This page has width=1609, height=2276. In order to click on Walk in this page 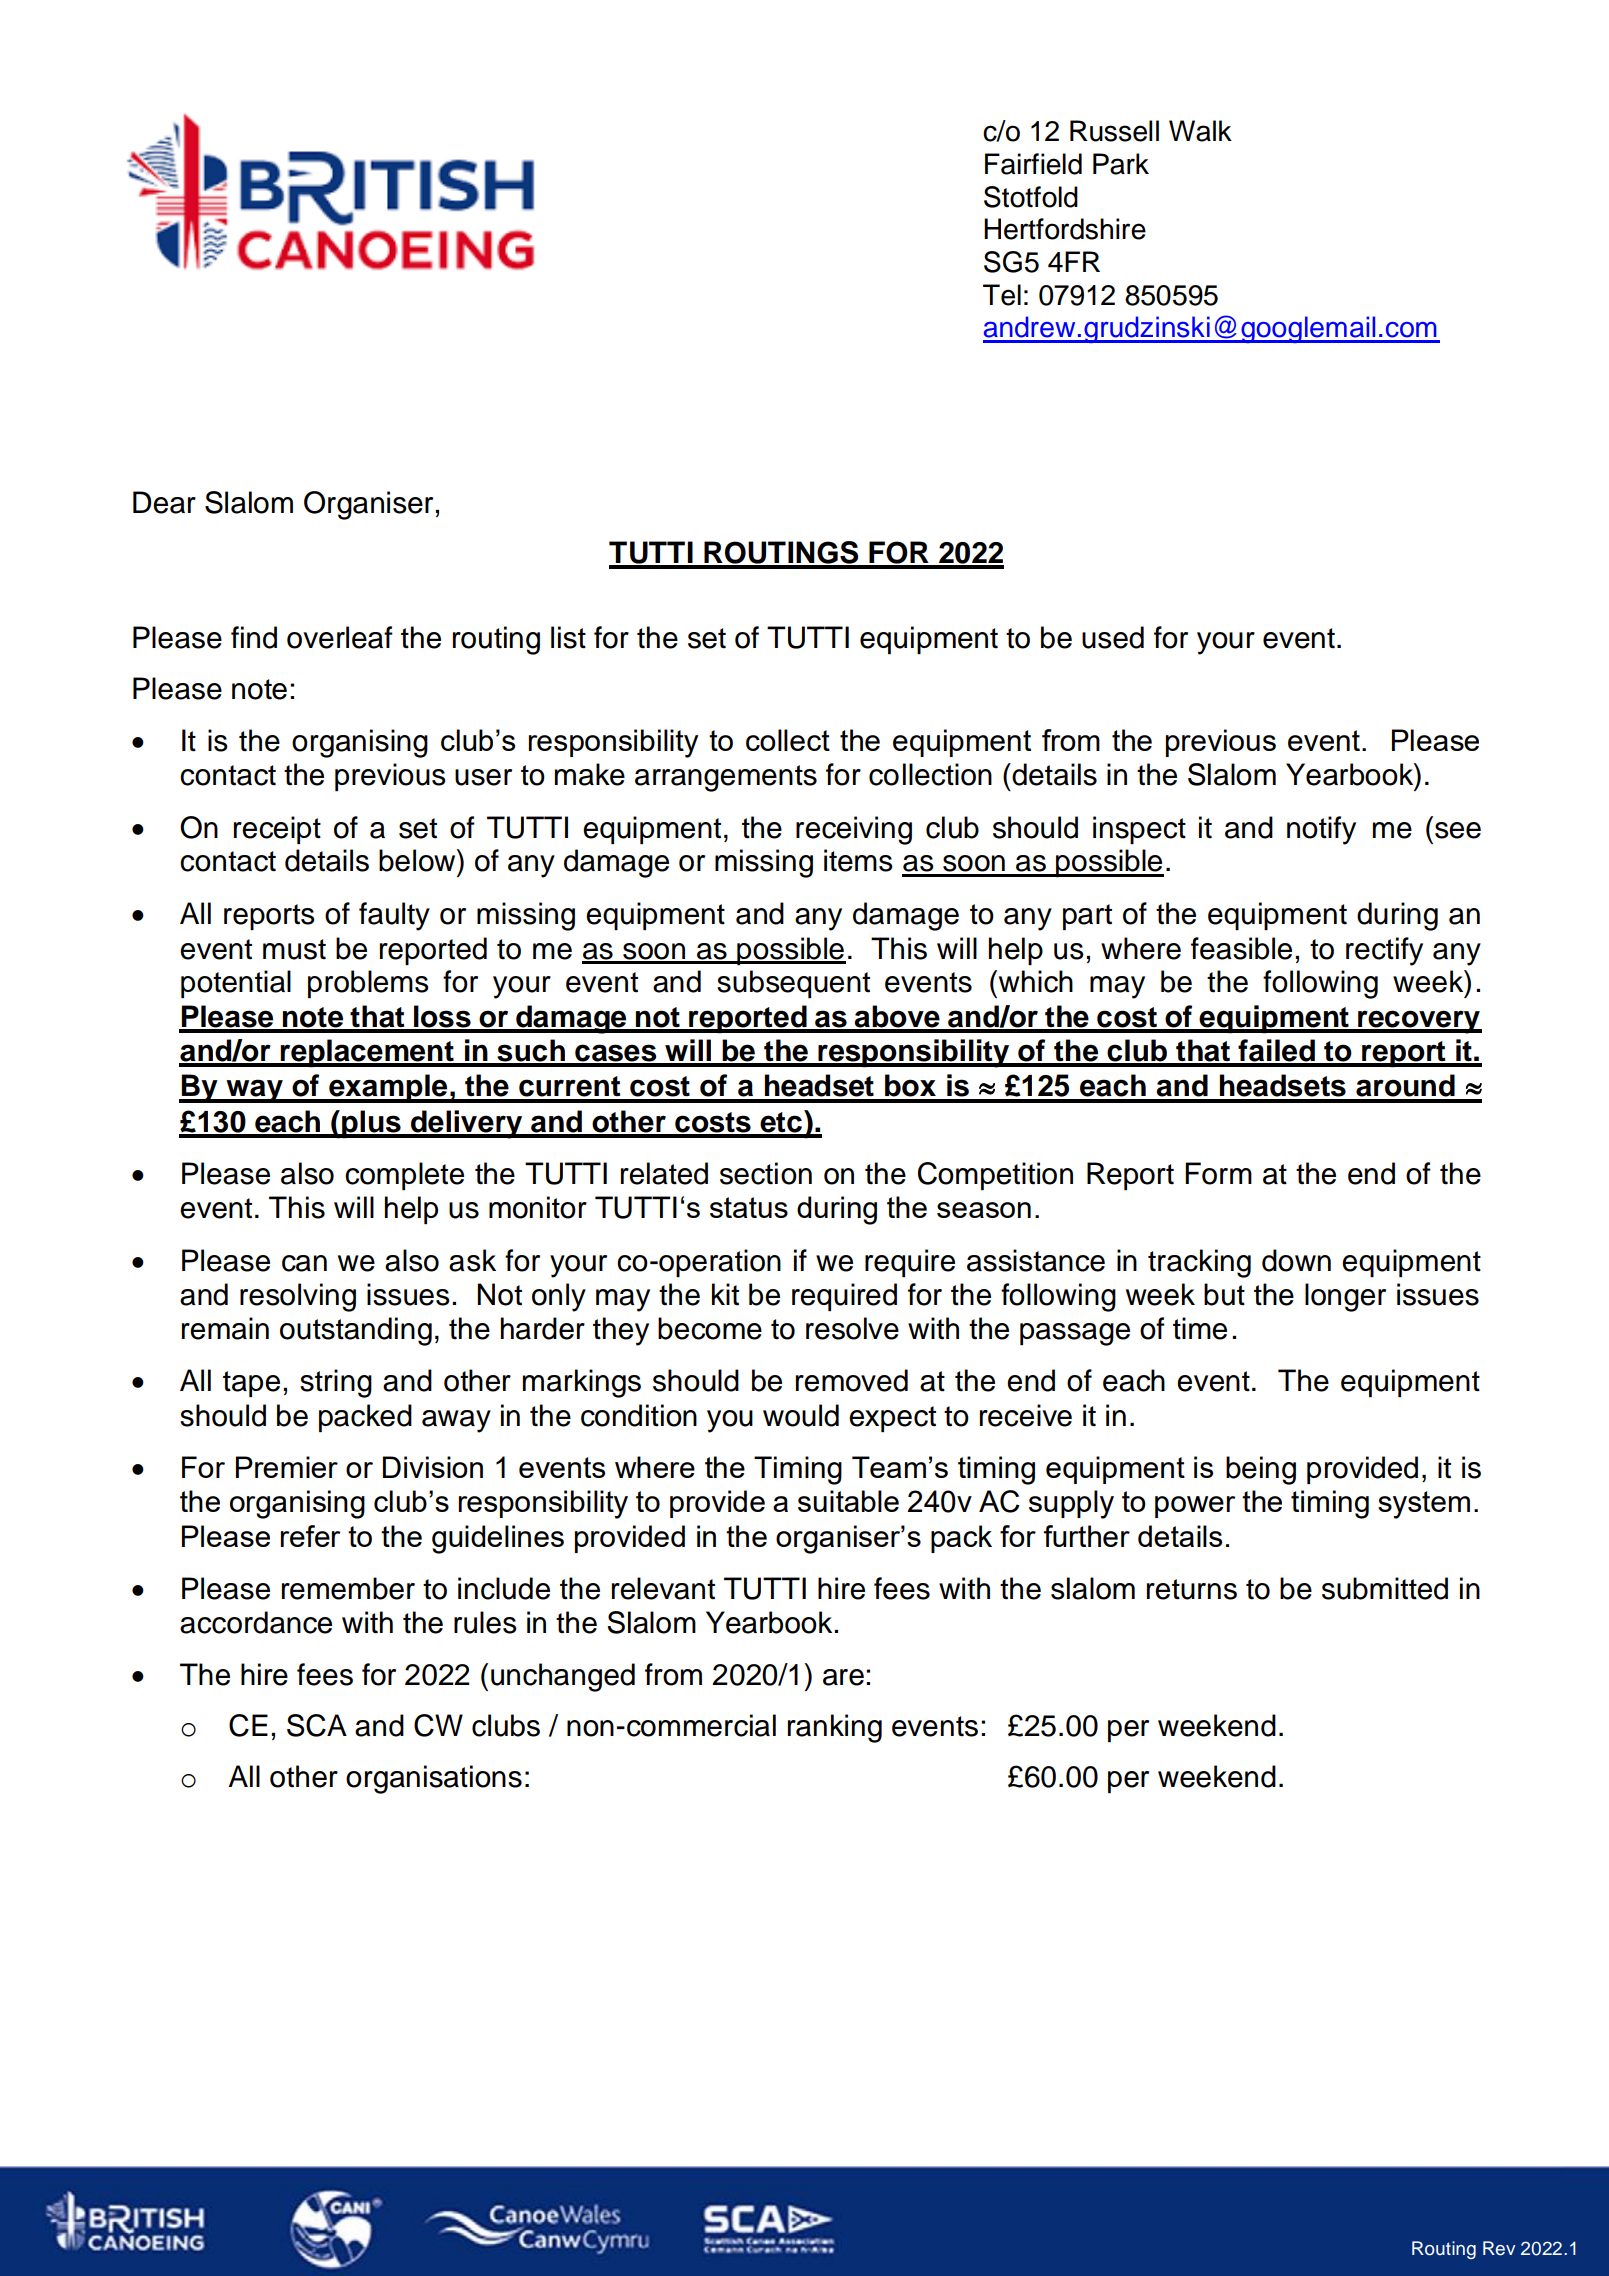, I will do `click(1200, 131)`.
